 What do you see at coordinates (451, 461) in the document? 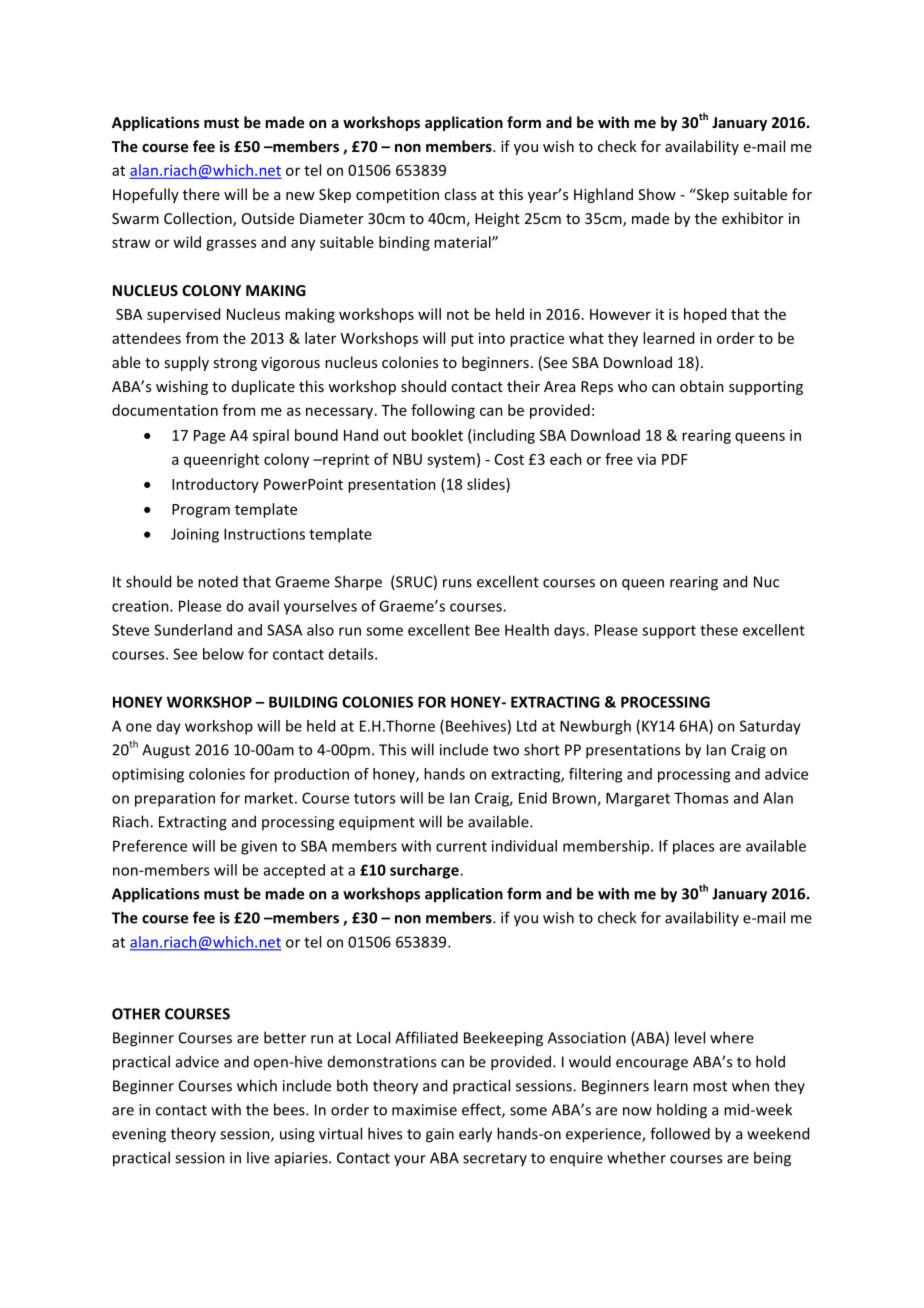
I see `system` at bounding box center [451, 461].
